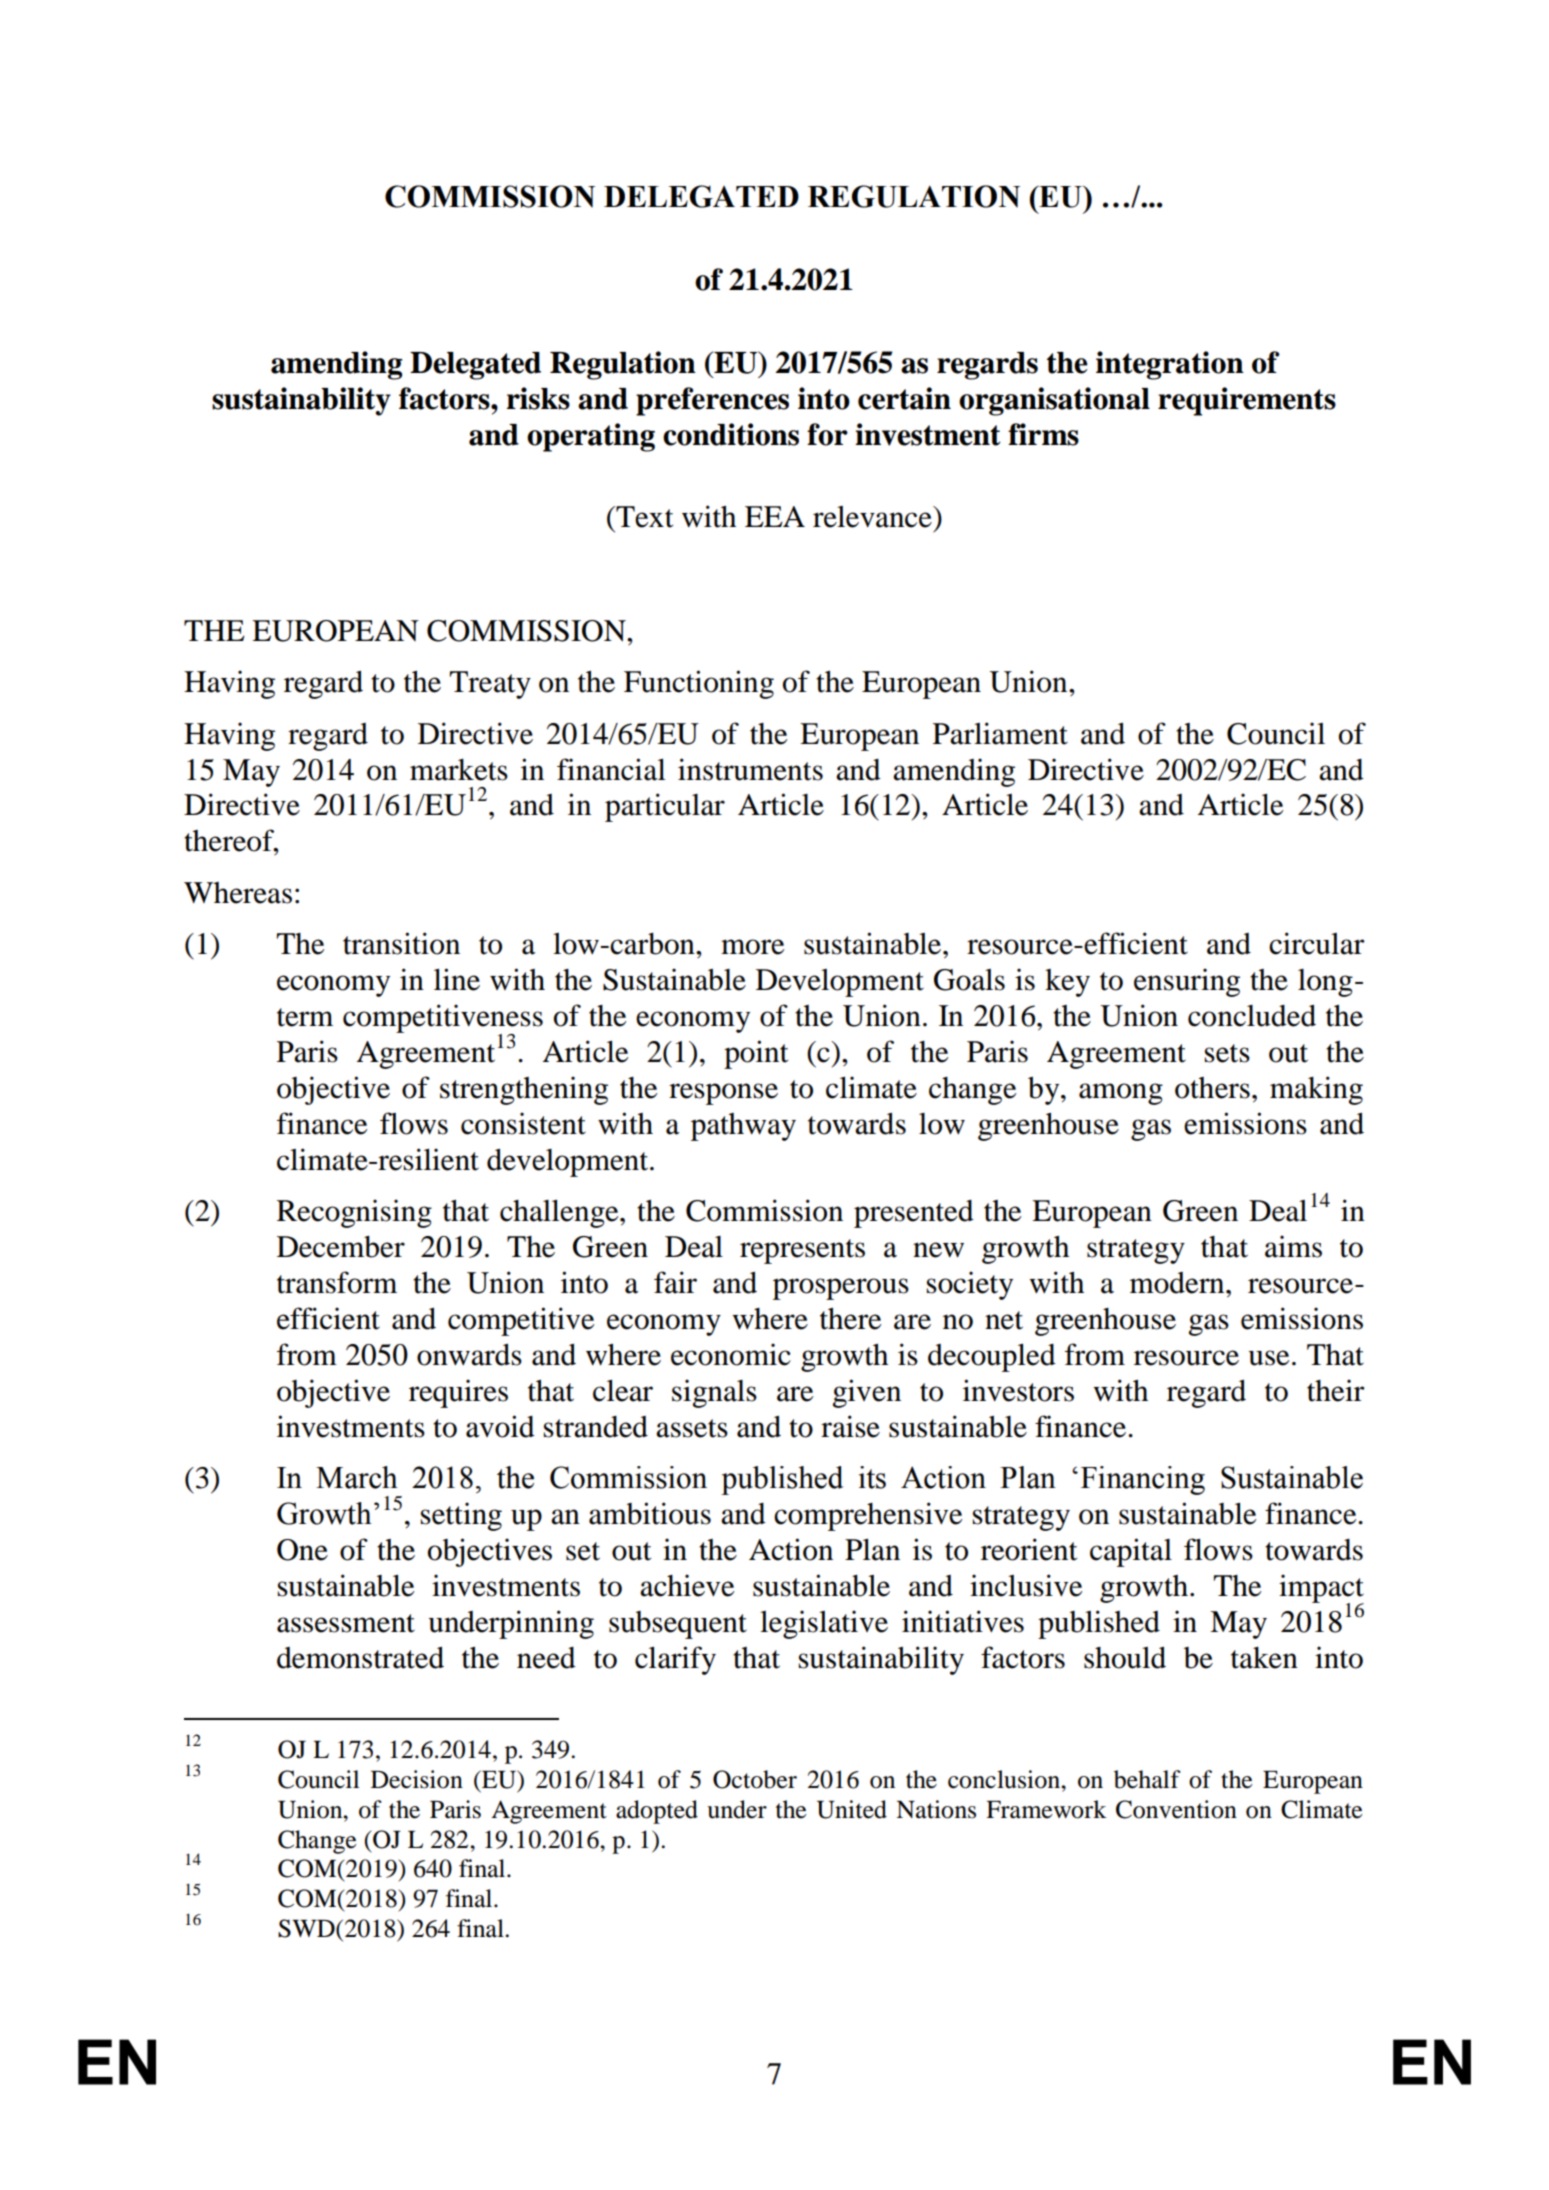  What do you see at coordinates (417, 1779) in the page?
I see `Decision` at bounding box center [417, 1779].
